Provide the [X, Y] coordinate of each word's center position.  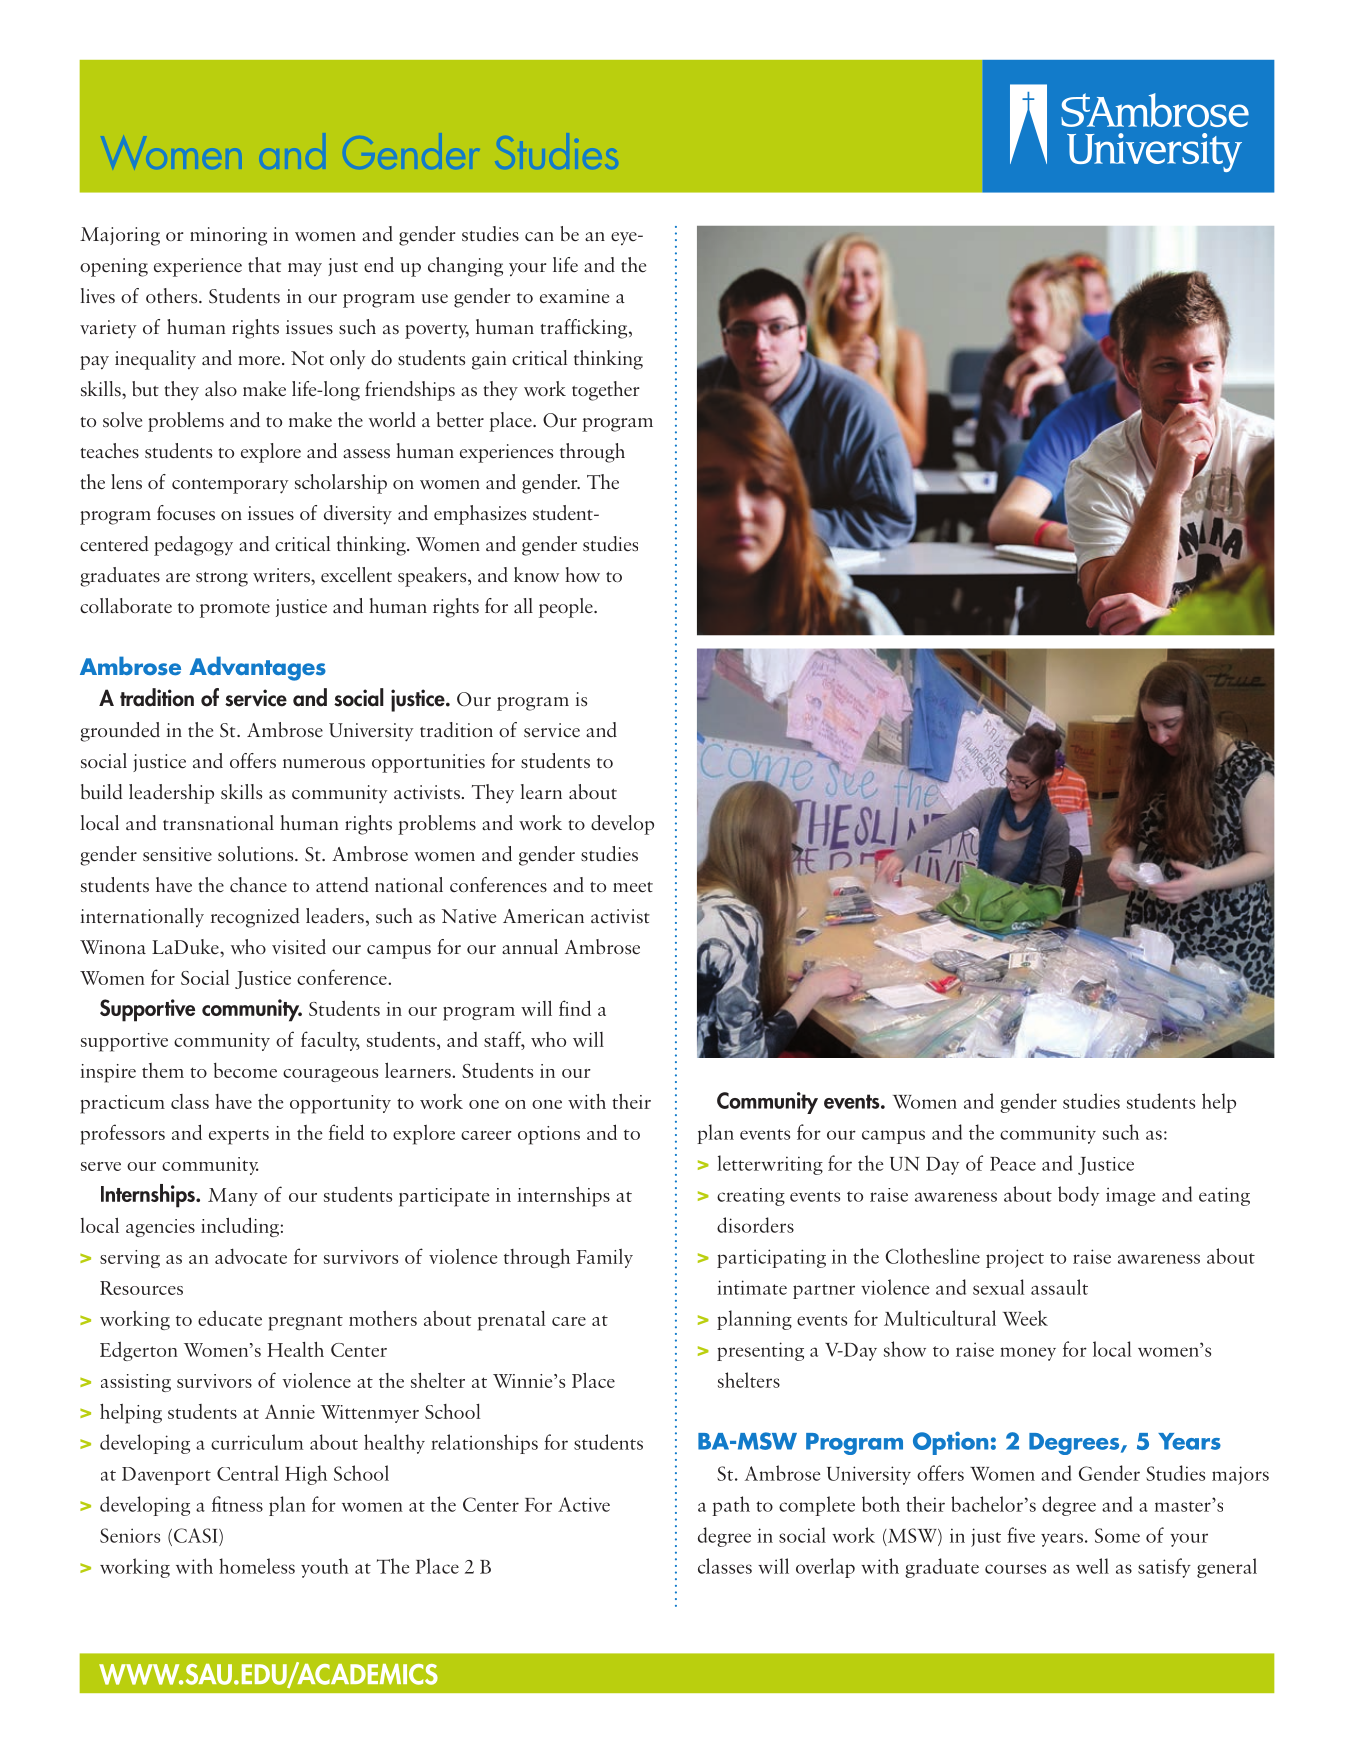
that [264, 264]
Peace [1013, 1164]
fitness [237, 1504]
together [605, 391]
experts [239, 1137]
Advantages [257, 668]
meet [633, 887]
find [575, 1008]
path [731, 1506]
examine [574, 296]
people [567, 608]
